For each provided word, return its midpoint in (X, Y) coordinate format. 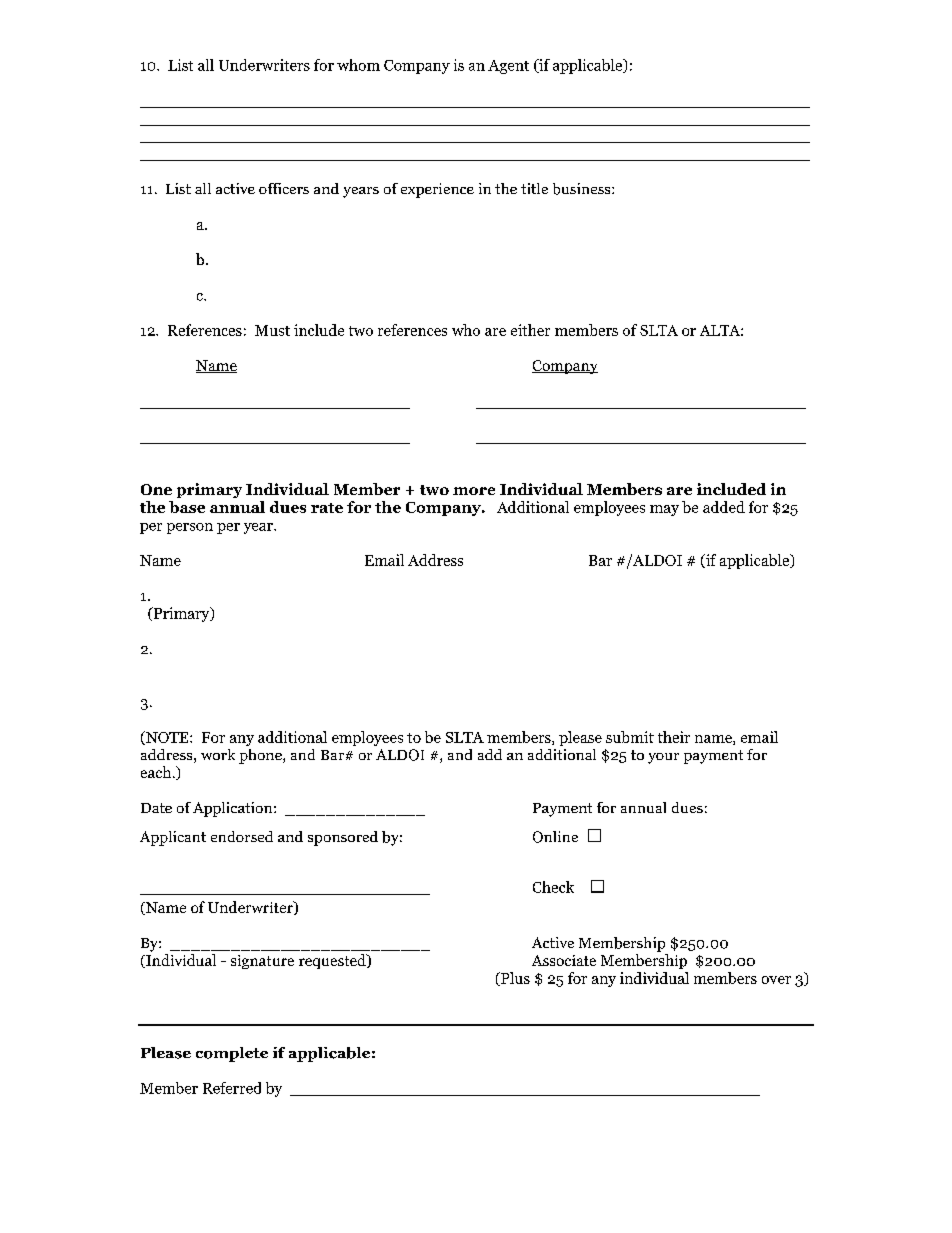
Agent (508, 67)
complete (232, 1054)
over (776, 980)
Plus (514, 979)
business (583, 189)
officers (284, 188)
